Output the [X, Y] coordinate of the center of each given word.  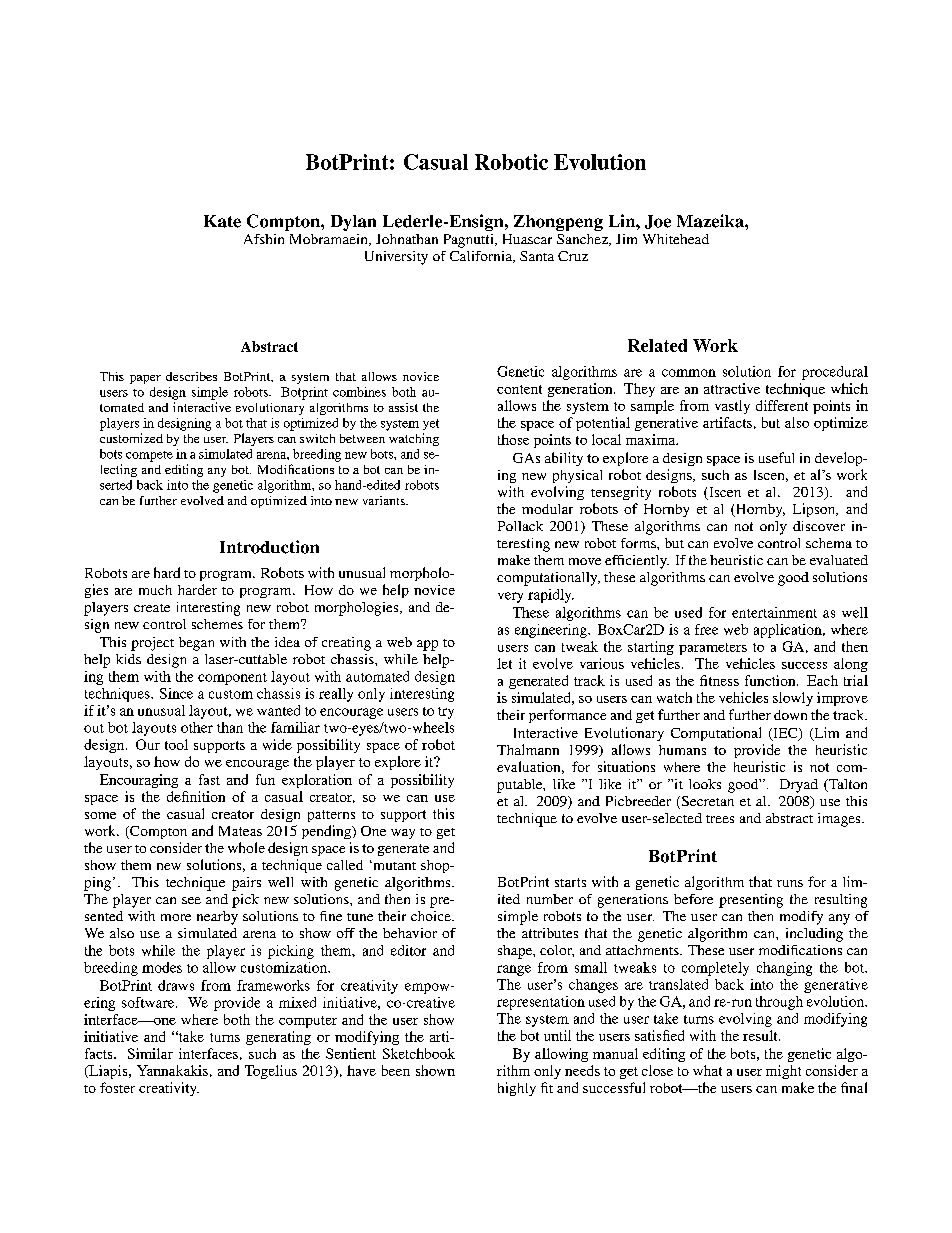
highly [517, 1089]
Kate [222, 221]
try [446, 713]
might [783, 1072]
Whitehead [676, 239]
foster [117, 1087]
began [196, 644]
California [482, 257]
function [771, 680]
